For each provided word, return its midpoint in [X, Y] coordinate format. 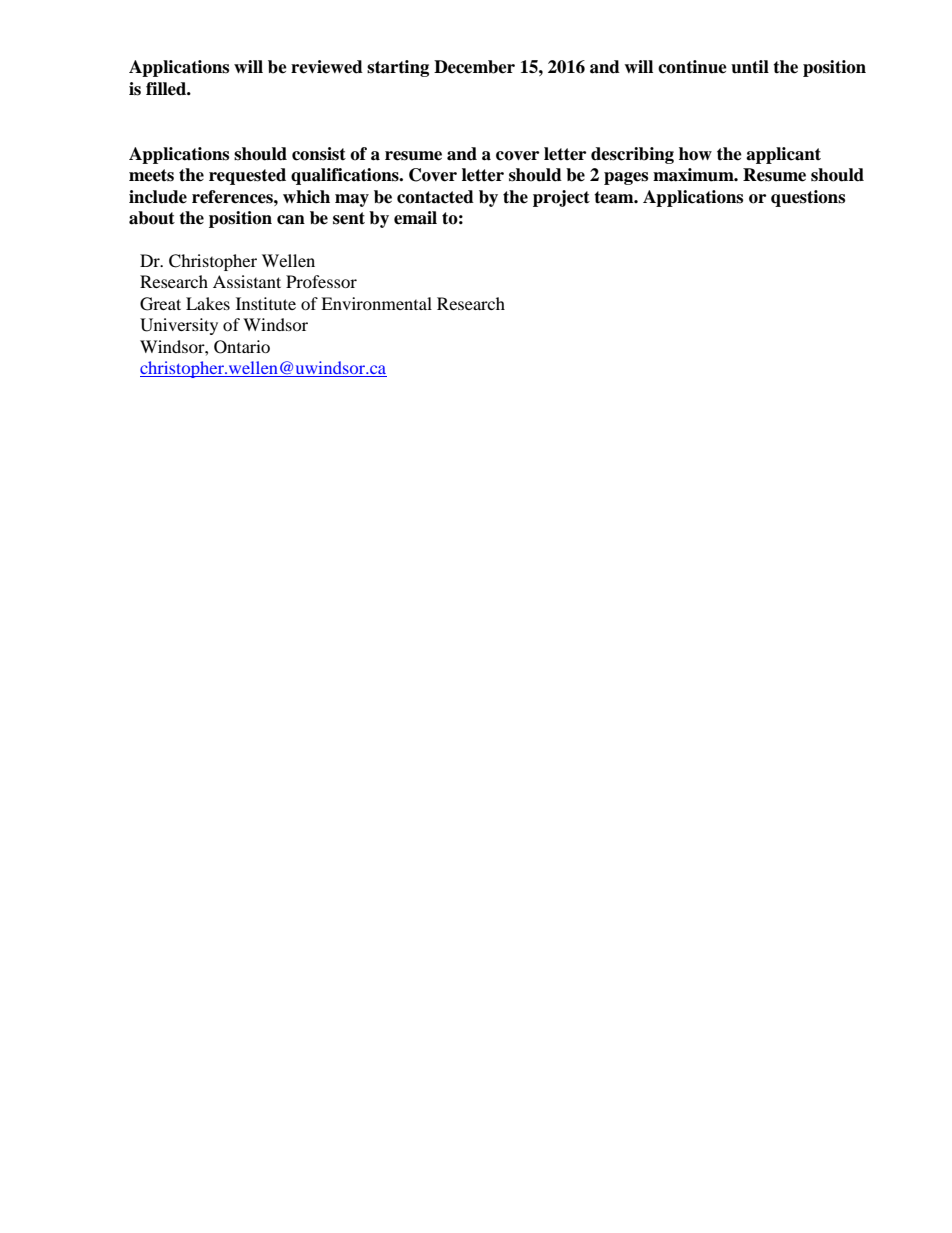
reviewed [327, 67]
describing [632, 155]
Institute [266, 303]
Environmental [376, 303]
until [750, 67]
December [474, 67]
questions [808, 198]
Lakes [208, 303]
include [158, 197]
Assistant [247, 281]
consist [319, 154]
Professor [321, 281]
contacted [435, 197]
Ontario [242, 347]
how [695, 154]
